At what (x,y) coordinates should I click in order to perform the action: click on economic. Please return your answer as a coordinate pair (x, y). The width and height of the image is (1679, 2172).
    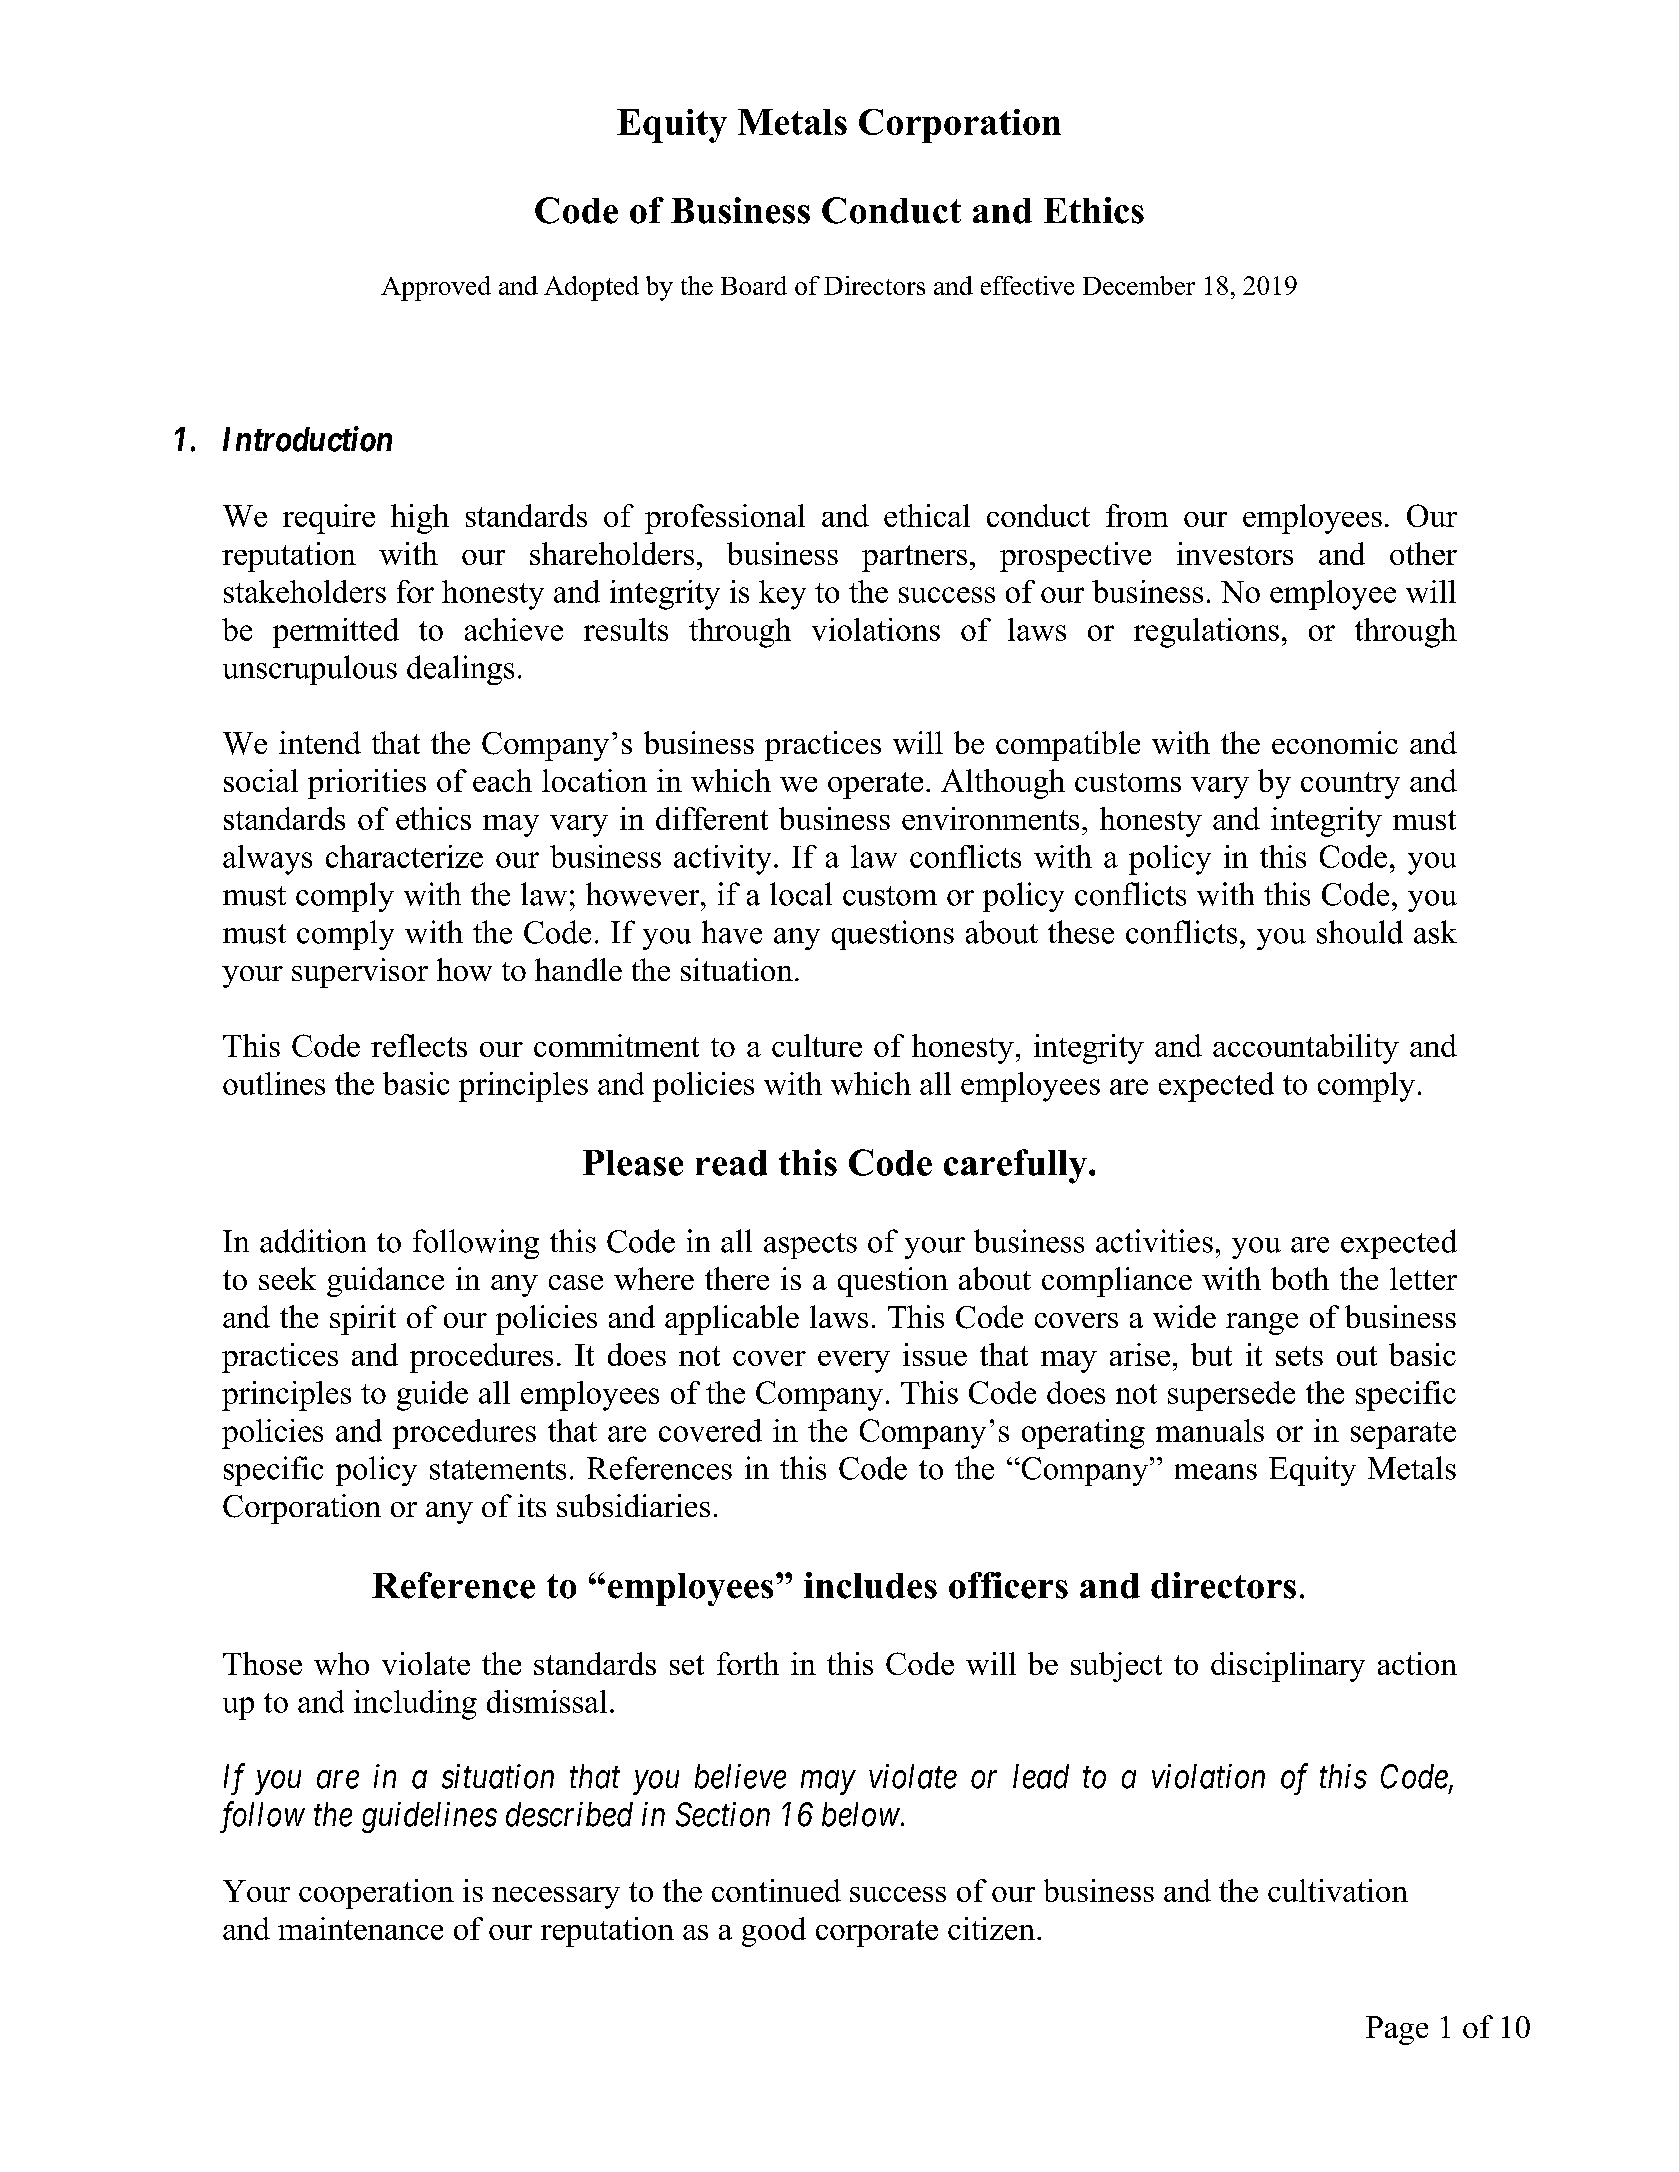
    Looking at the image, I should click on (1335, 742).
